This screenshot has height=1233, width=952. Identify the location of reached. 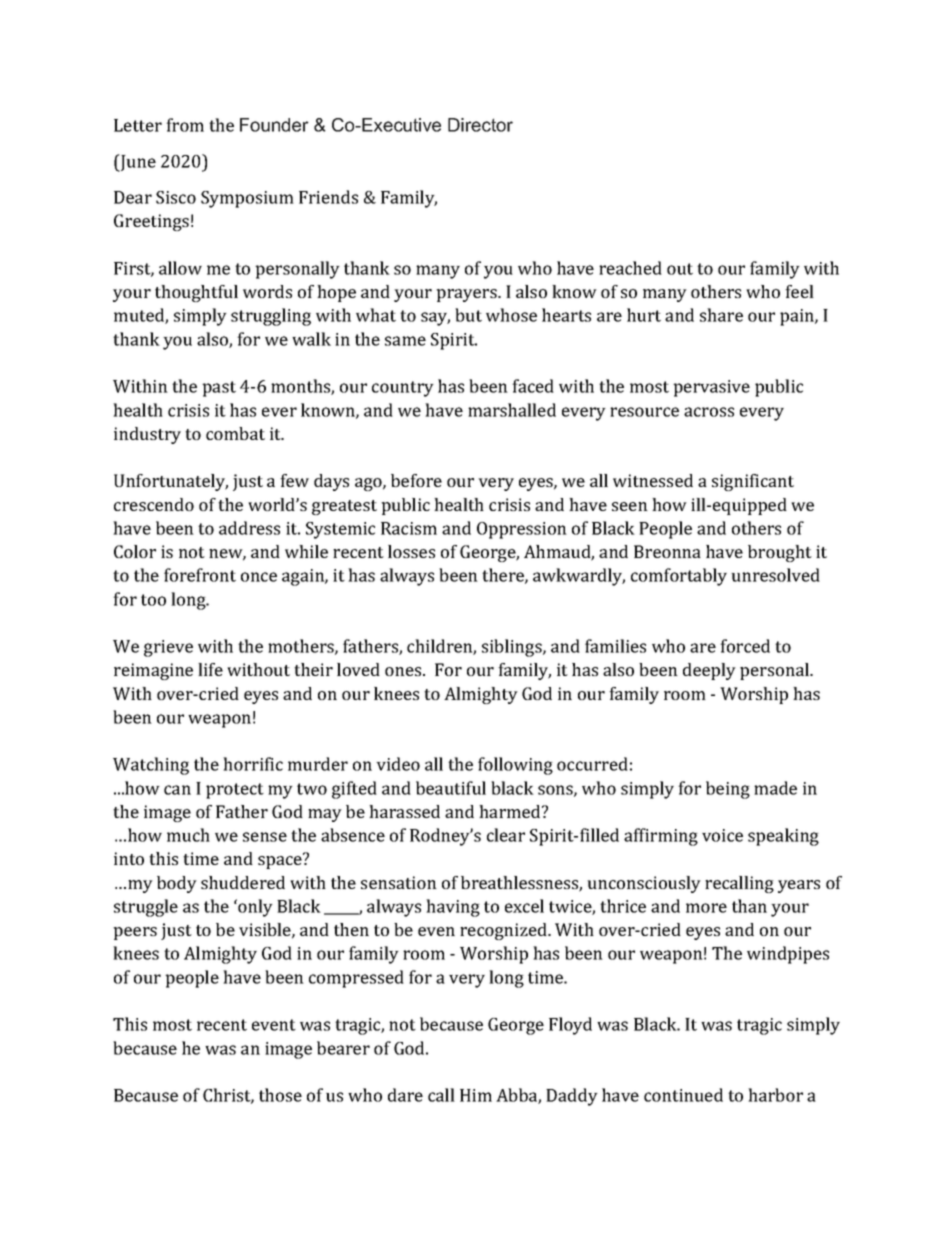
(630, 268).
